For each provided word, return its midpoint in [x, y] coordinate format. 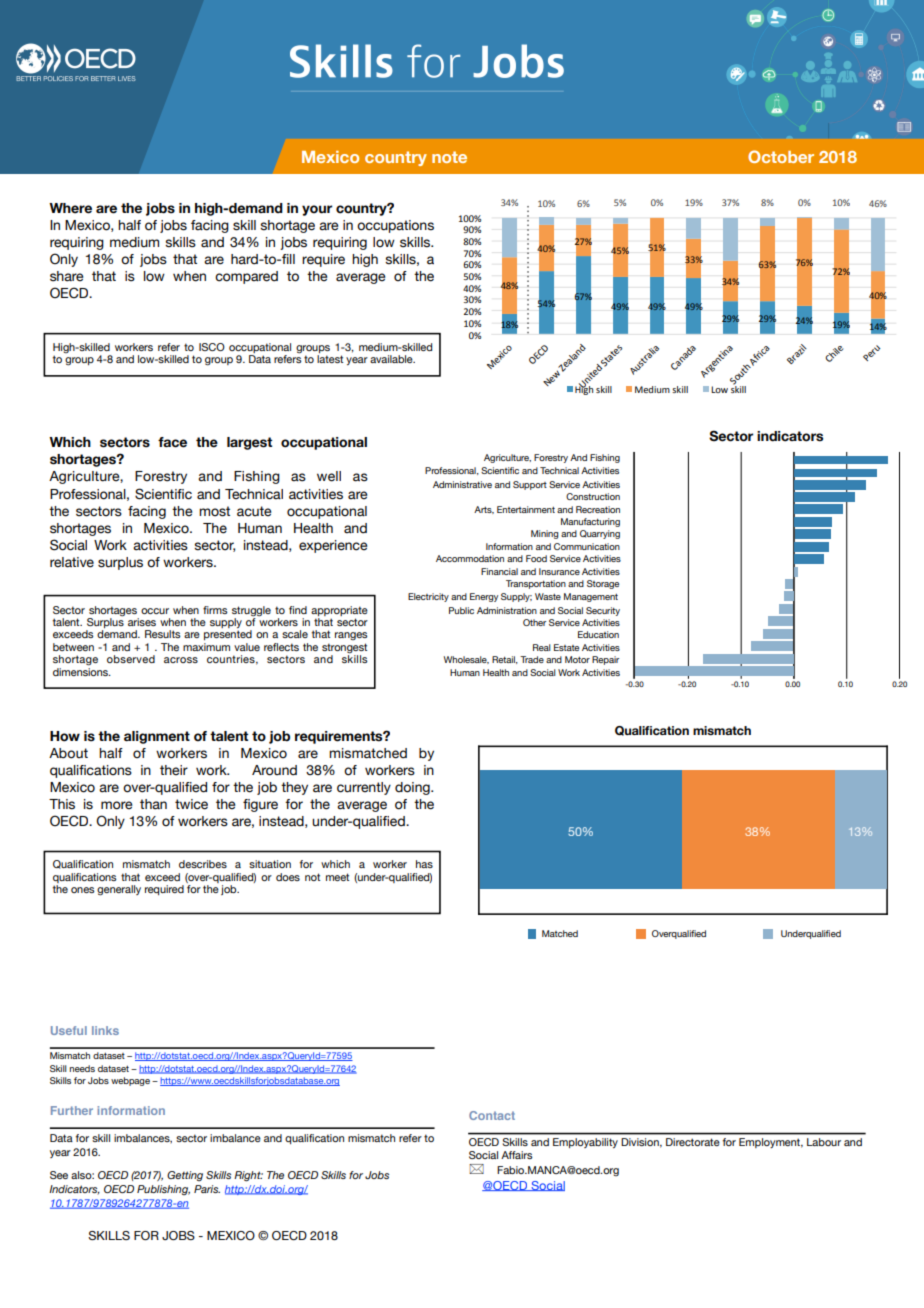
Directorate [693, 1142]
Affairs [517, 1155]
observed [131, 659]
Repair [605, 660]
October [781, 156]
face [172, 442]
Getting [185, 1176]
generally [119, 890]
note [449, 157]
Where [70, 208]
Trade [532, 659]
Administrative [462, 484]
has [424, 864]
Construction [593, 496]
